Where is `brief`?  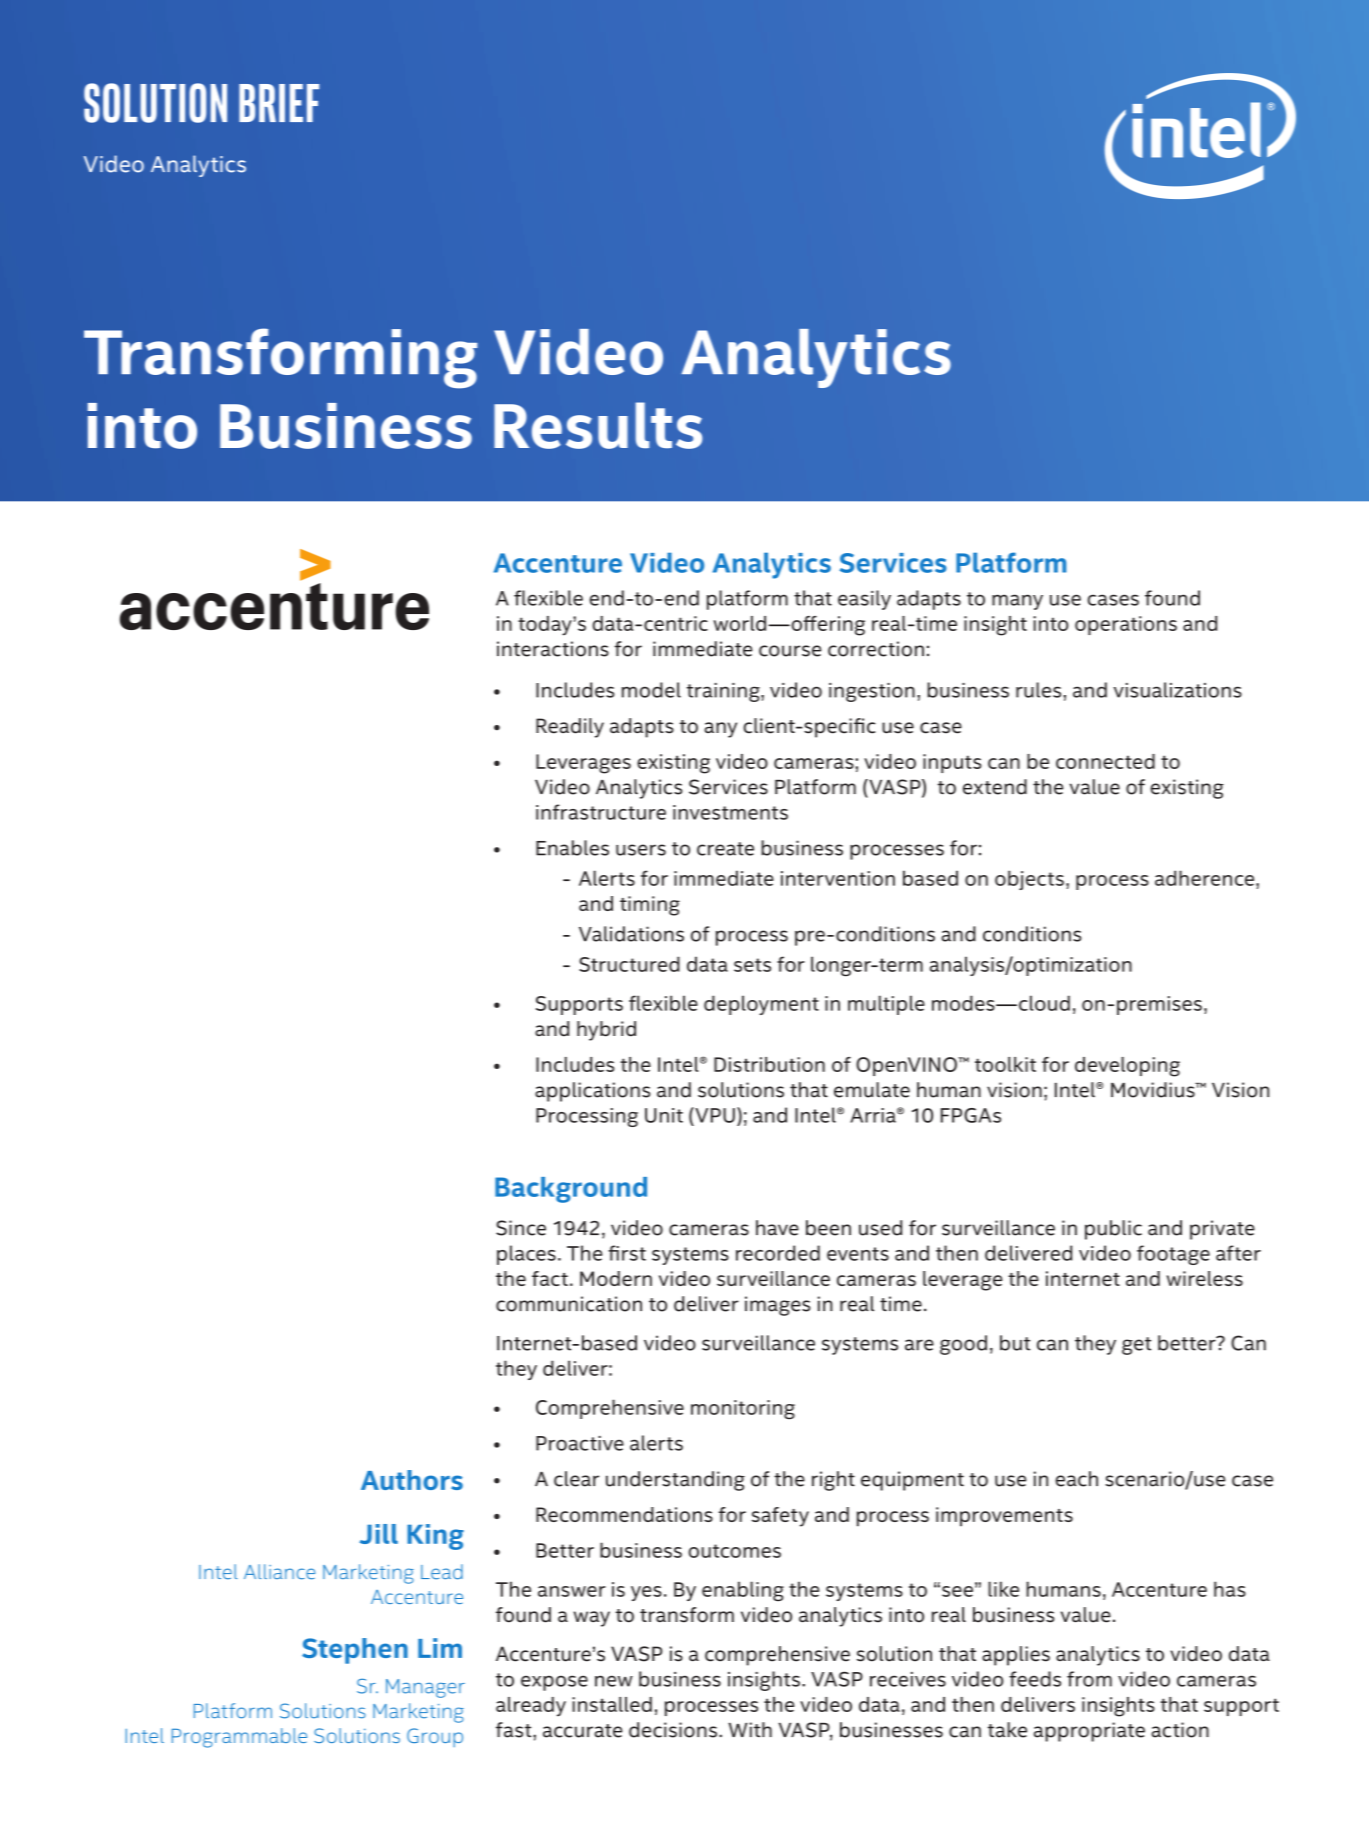 brief is located at coordinates (279, 103).
